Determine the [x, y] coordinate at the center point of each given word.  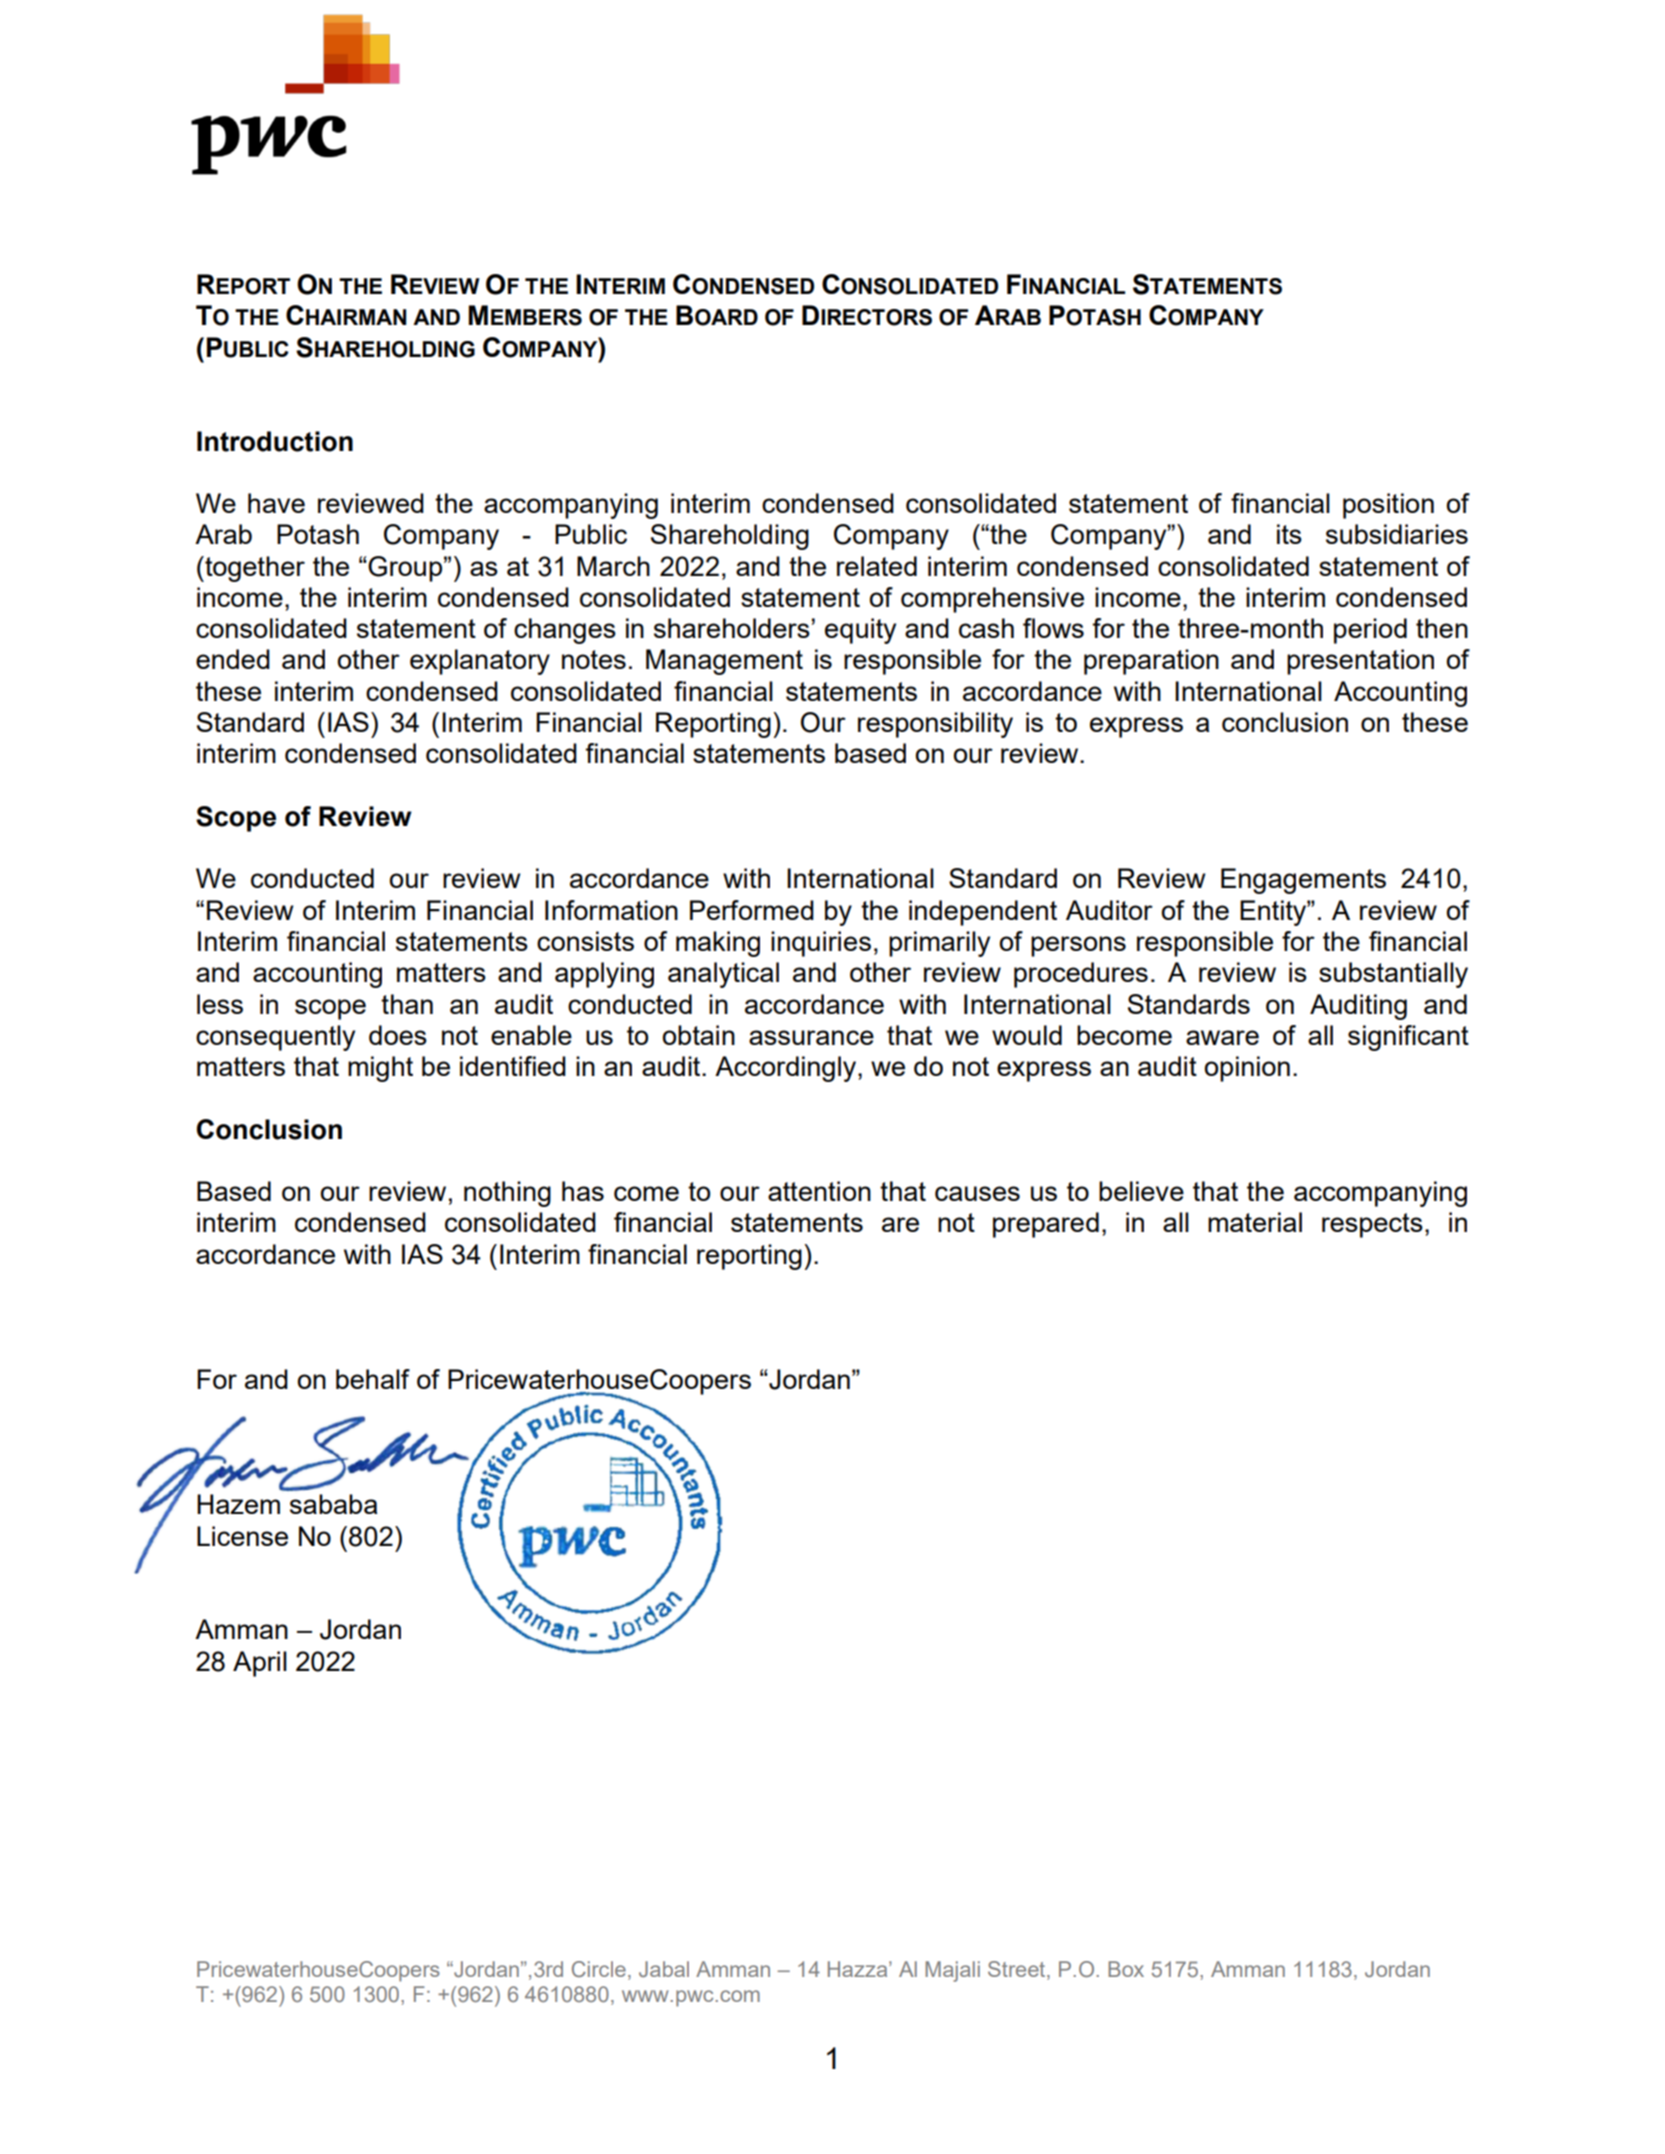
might [380, 1069]
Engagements [1303, 881]
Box [1126, 1969]
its [1289, 534]
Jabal [664, 1969]
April [260, 1664]
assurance [811, 1037]
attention [819, 1191]
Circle [599, 1969]
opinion [1247, 1069]
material [1255, 1222]
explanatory [480, 662]
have [276, 503]
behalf [373, 1379]
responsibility [935, 725]
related [877, 566]
